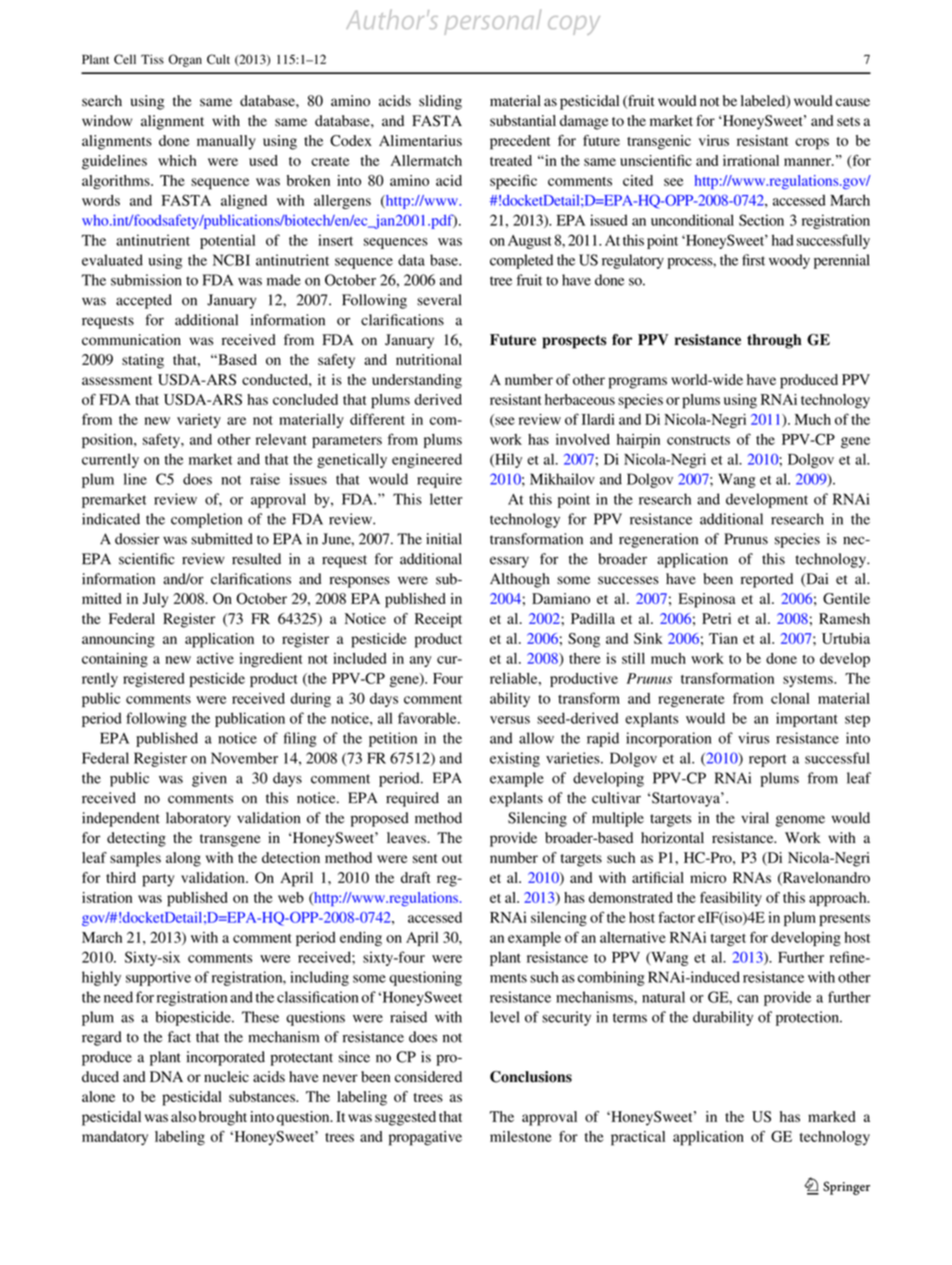 The width and height of the screenshot is (952, 1265). I want to click on Although, so click(520, 580).
